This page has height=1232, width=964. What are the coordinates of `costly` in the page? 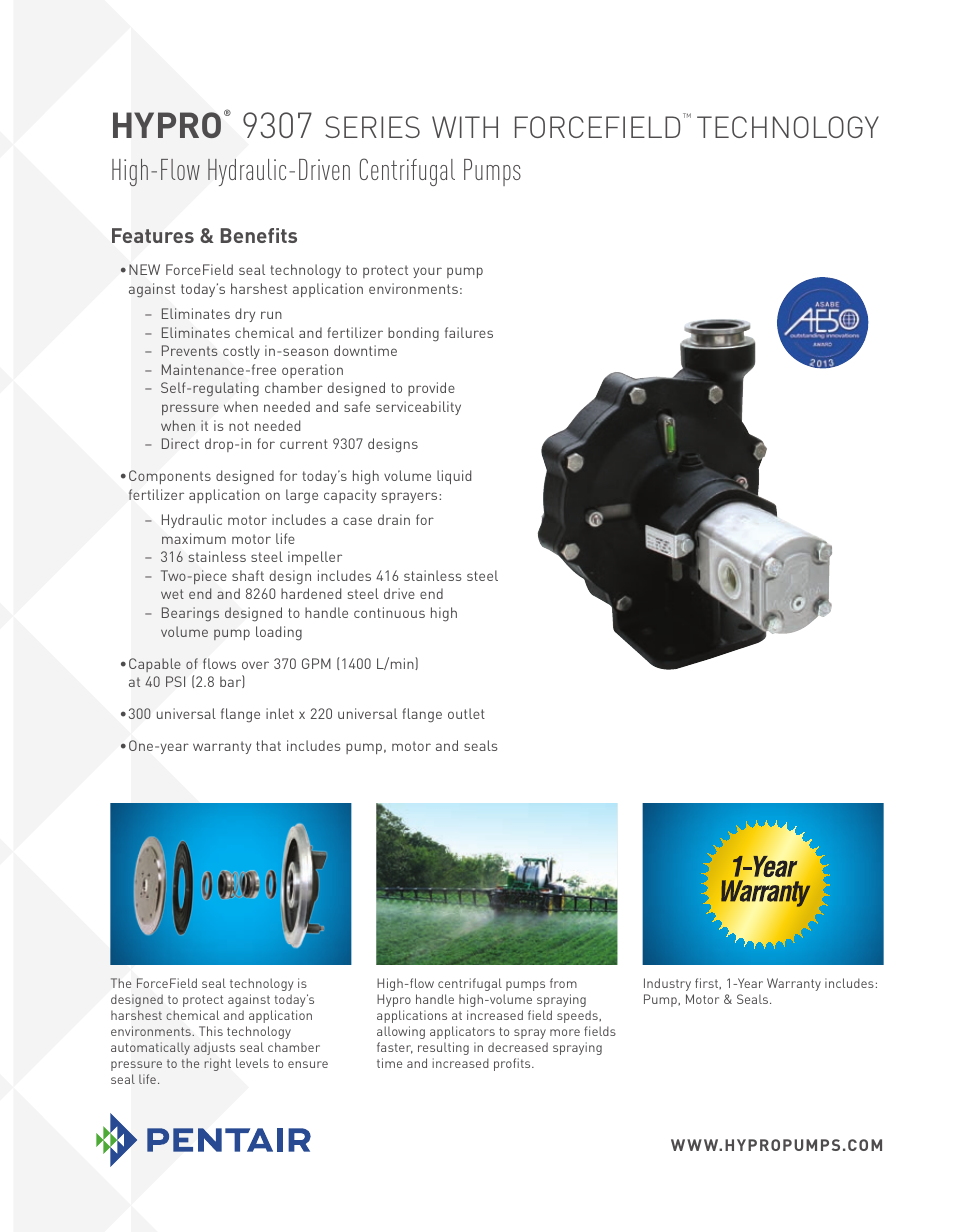 It's located at (241, 352).
